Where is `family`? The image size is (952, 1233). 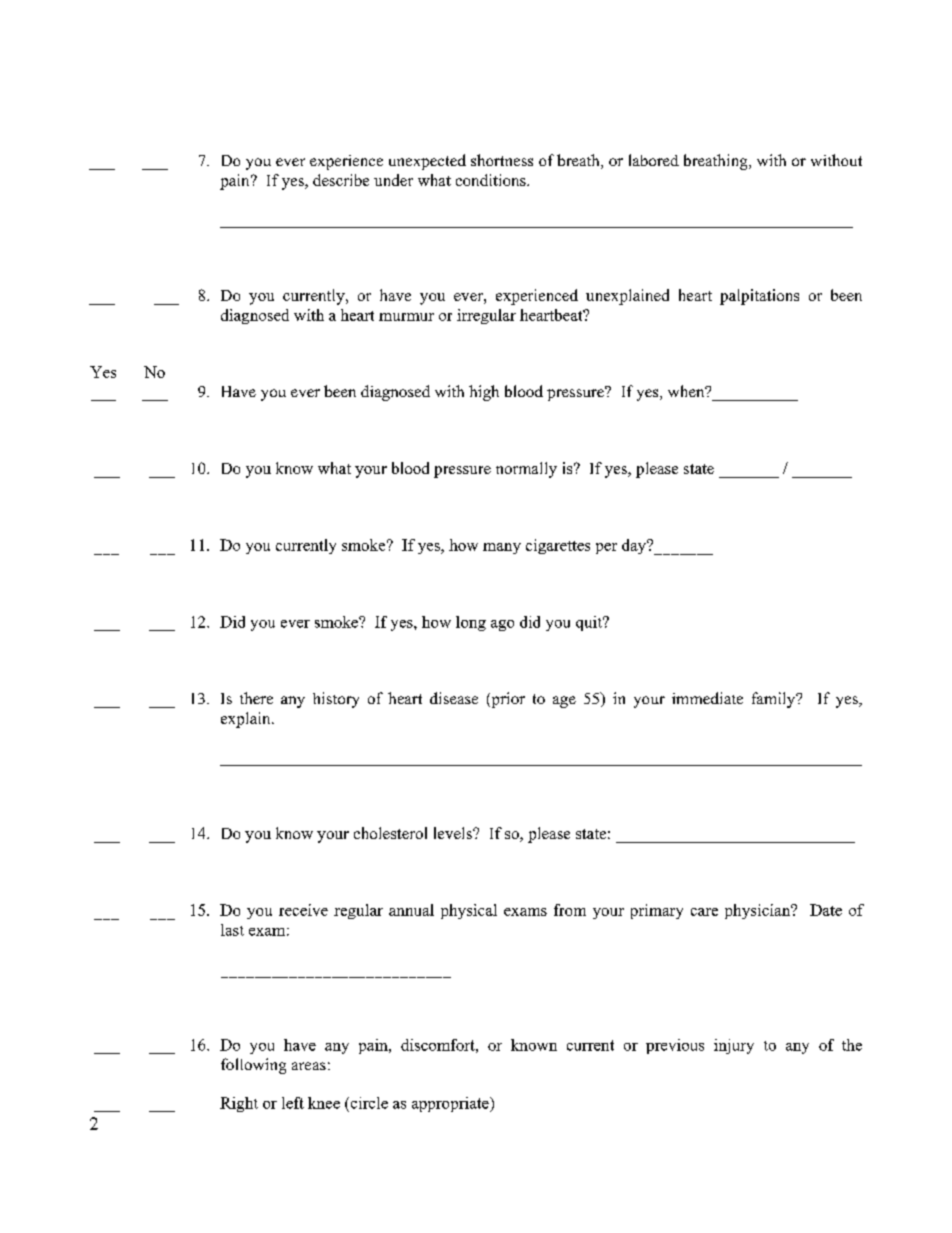
family is located at coordinates (775, 700).
